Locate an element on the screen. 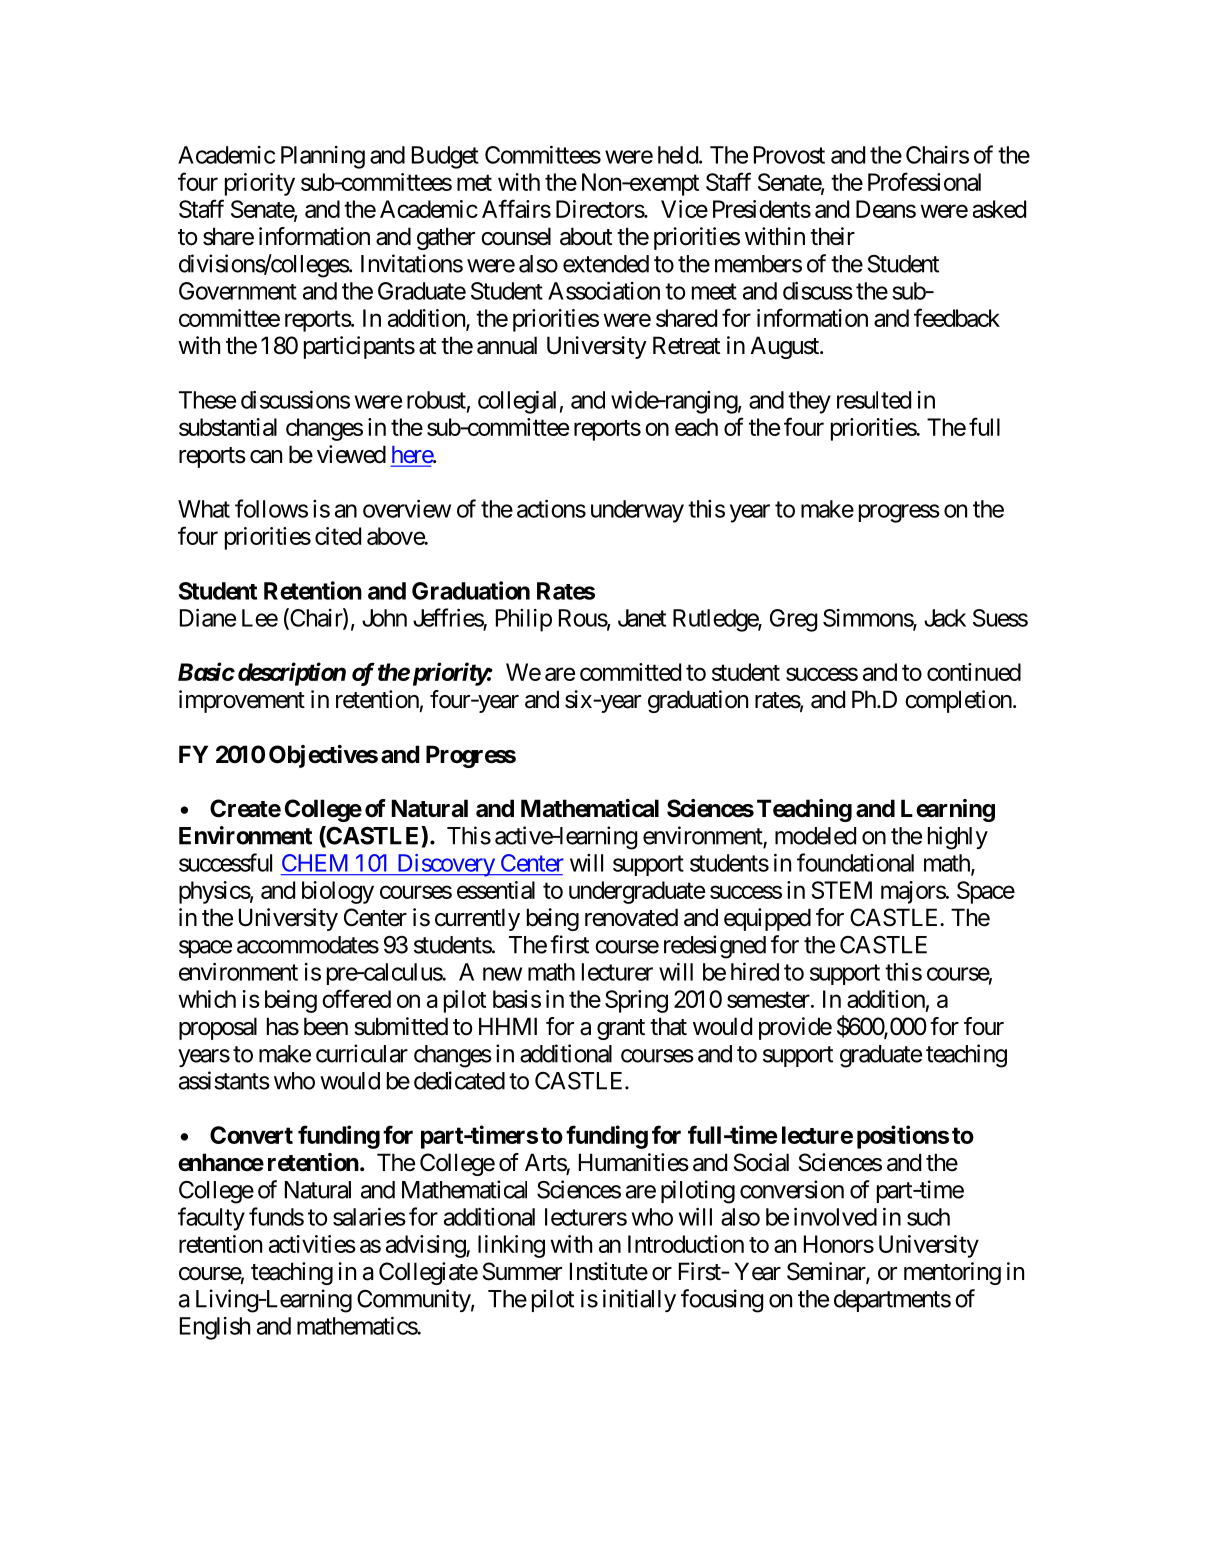 The width and height of the screenshot is (1208, 1563). STEM is located at coordinates (841, 890).
